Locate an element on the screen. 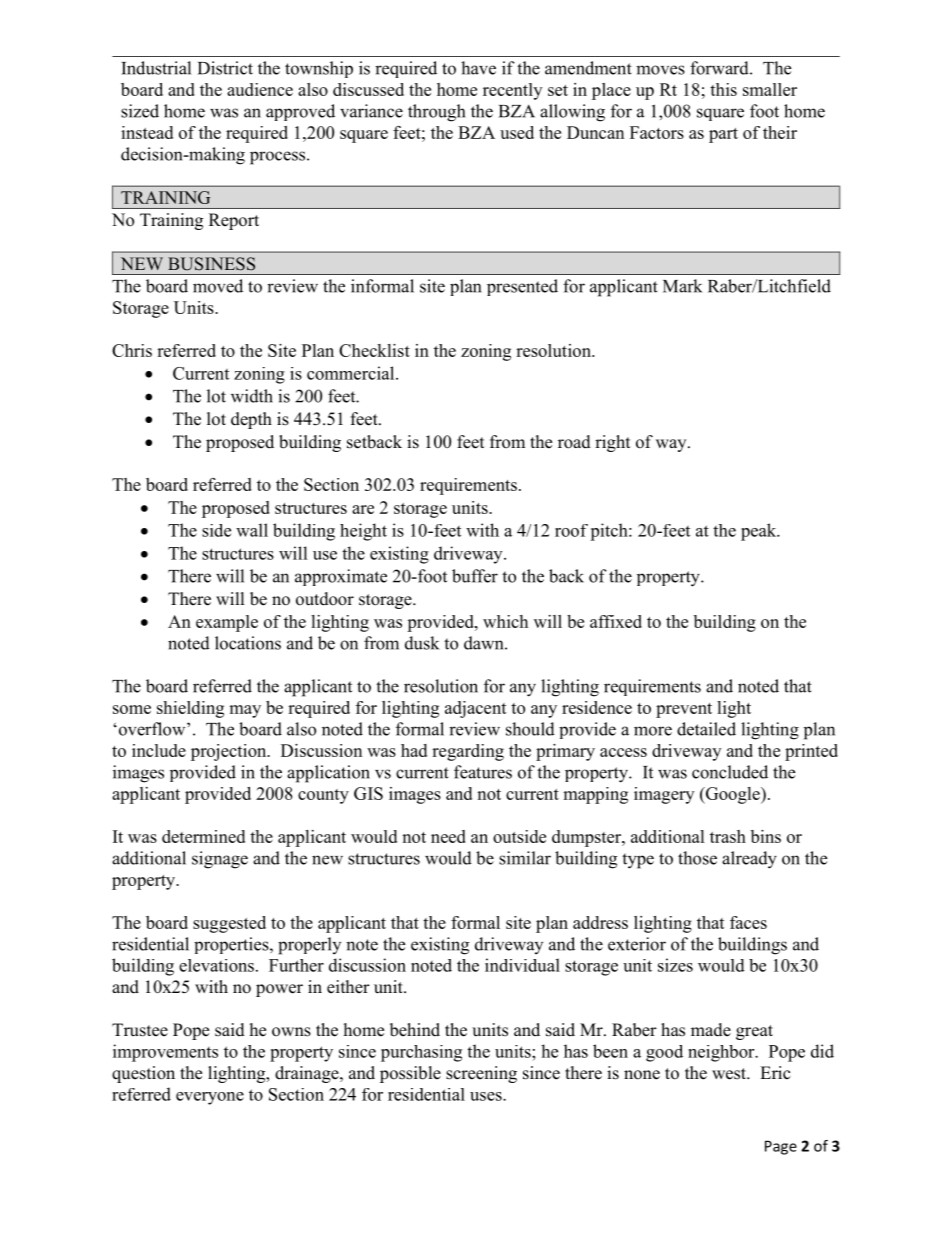 Image resolution: width=952 pixels, height=1233 pixels. example is located at coordinates (227, 623).
